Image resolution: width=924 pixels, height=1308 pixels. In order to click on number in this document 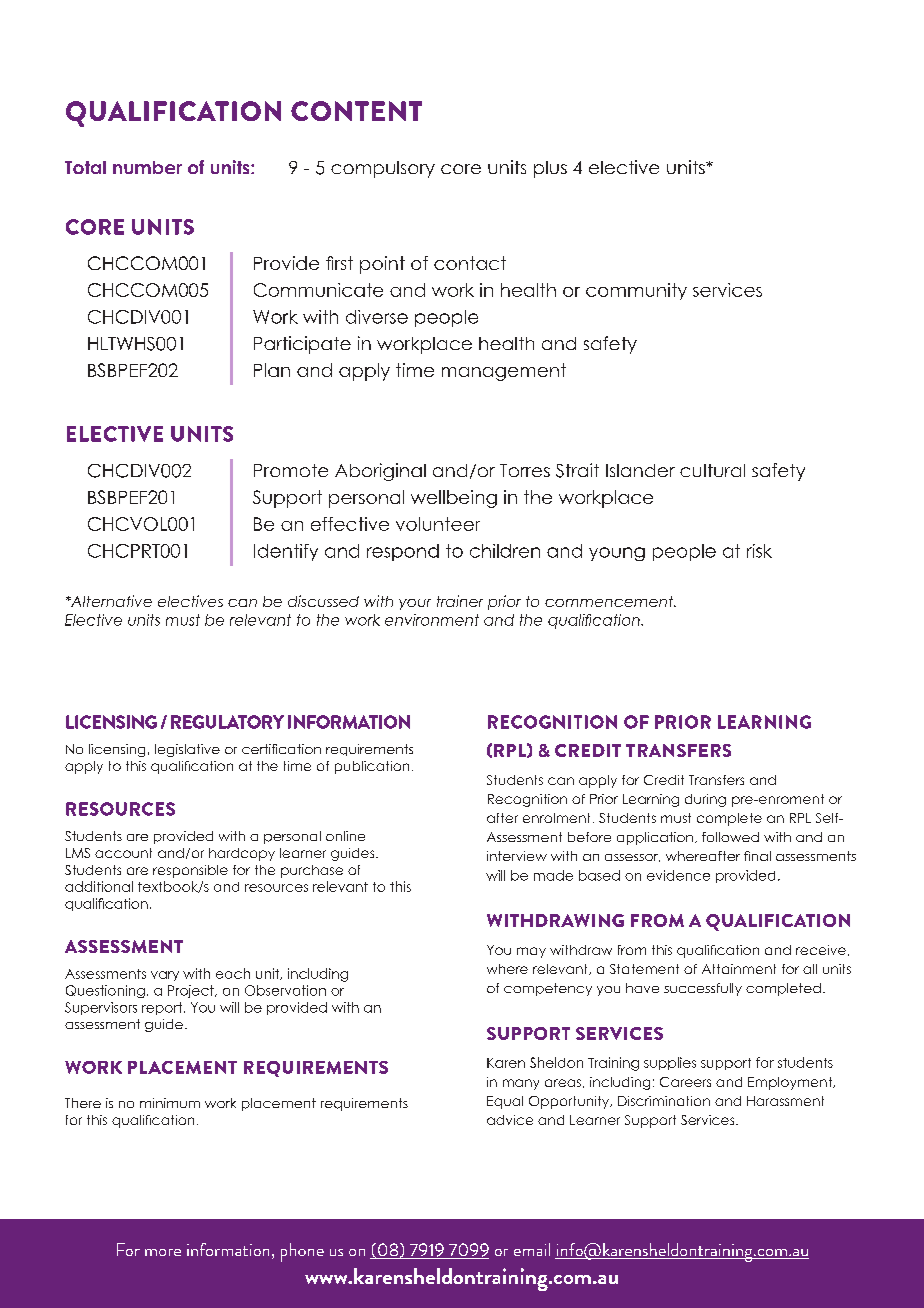, I will do `click(147, 167)`.
